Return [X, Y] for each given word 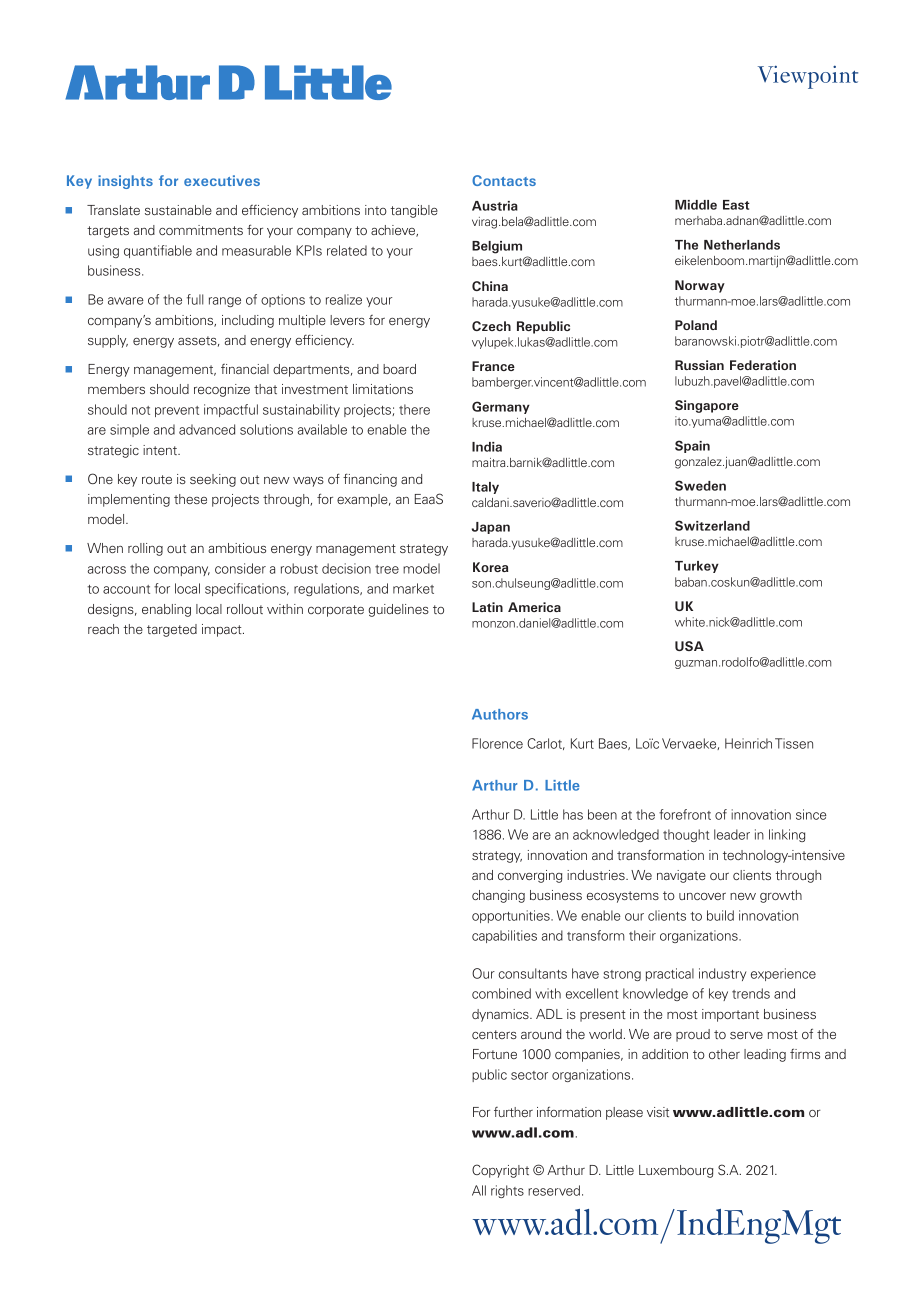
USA [689, 646]
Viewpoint [808, 77]
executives [222, 180]
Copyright [500, 1171]
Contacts [504, 180]
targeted [172, 630]
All [479, 1190]
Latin [487, 607]
